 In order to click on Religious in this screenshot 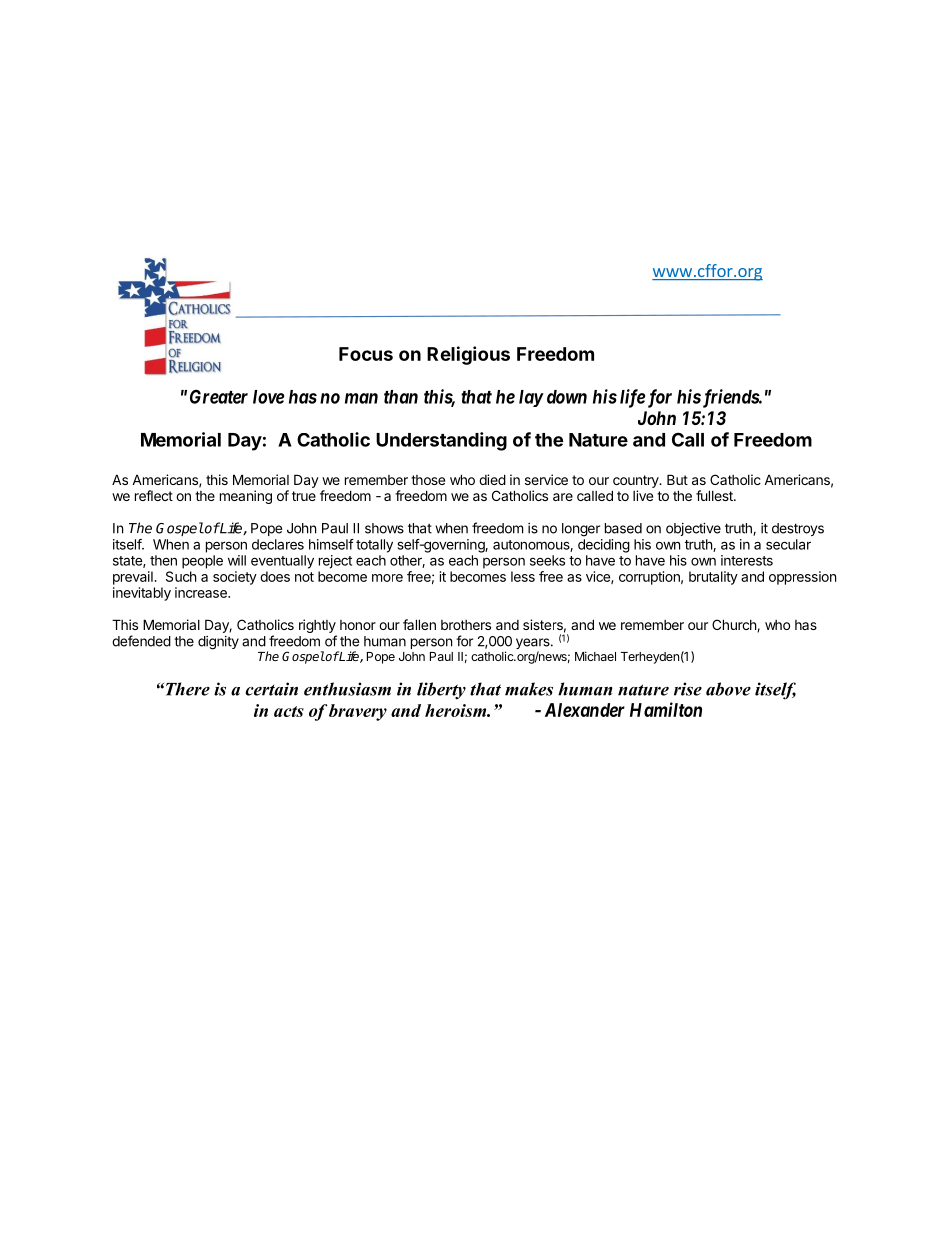, I will do `click(468, 355)`.
